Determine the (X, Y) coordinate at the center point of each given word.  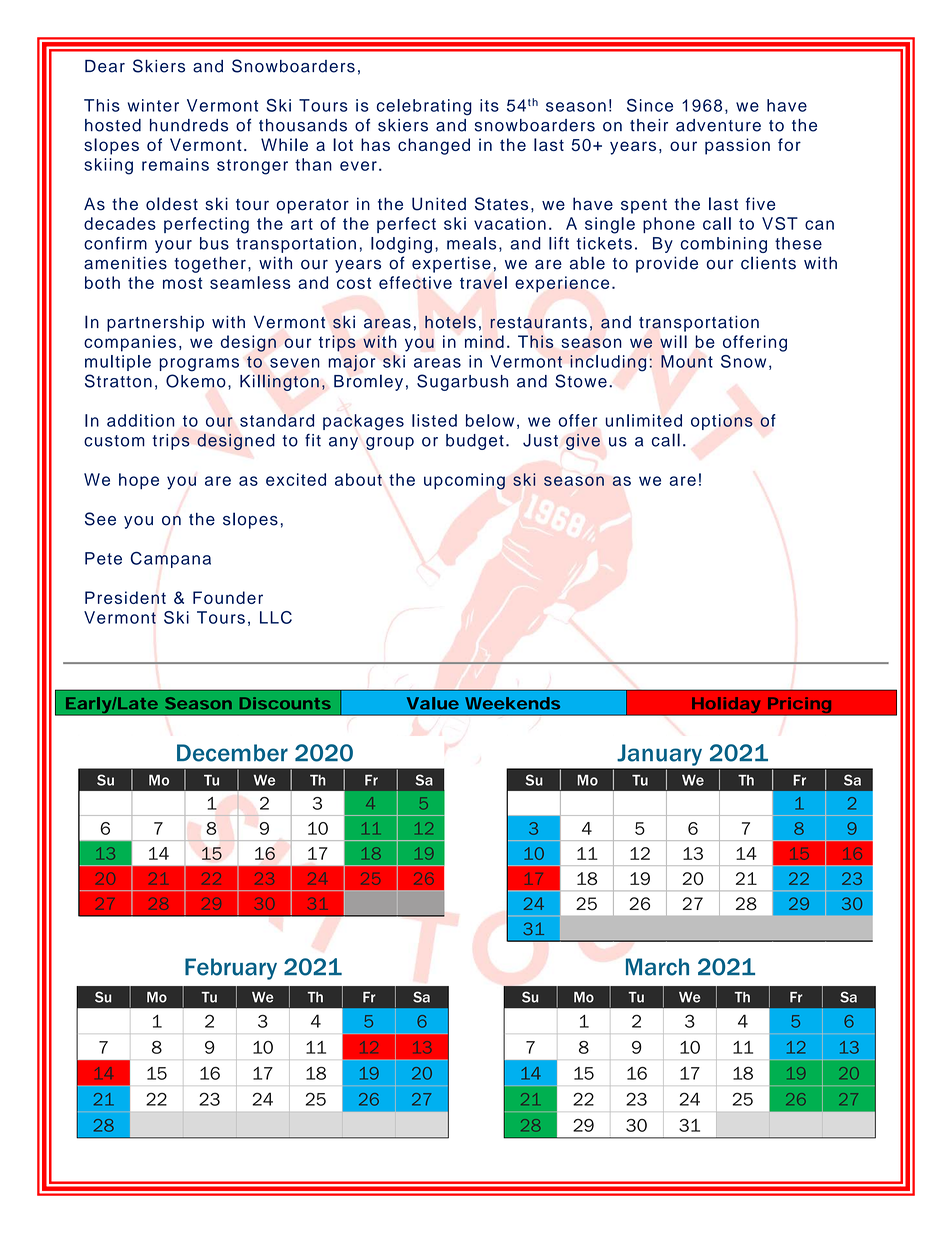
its (489, 105)
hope (139, 481)
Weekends (512, 703)
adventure (718, 125)
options (722, 422)
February (231, 969)
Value (433, 703)
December (232, 753)
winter (153, 105)
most (182, 283)
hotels (450, 322)
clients (768, 263)
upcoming (464, 481)
